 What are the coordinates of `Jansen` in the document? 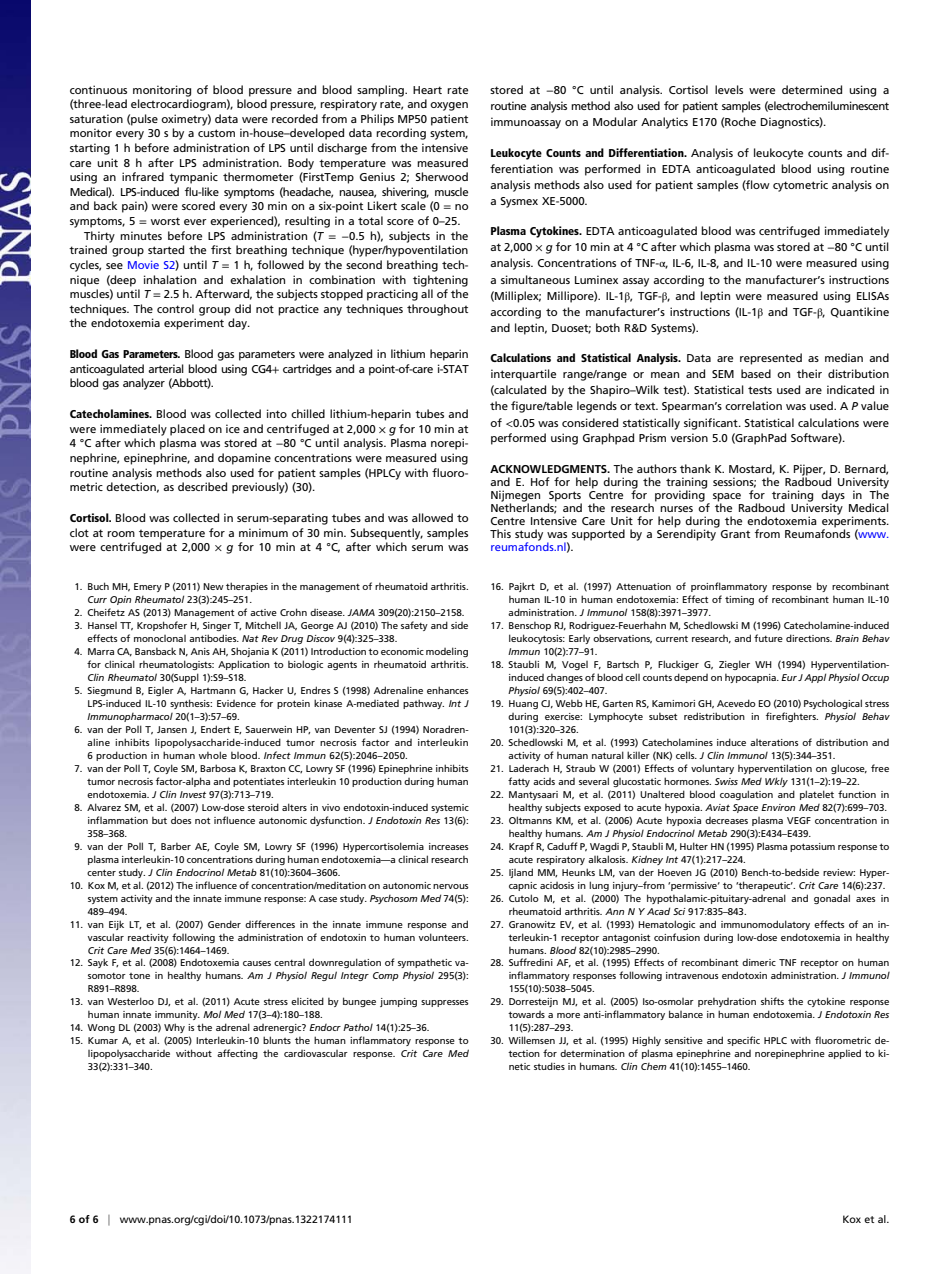 It's located at (172, 729).
